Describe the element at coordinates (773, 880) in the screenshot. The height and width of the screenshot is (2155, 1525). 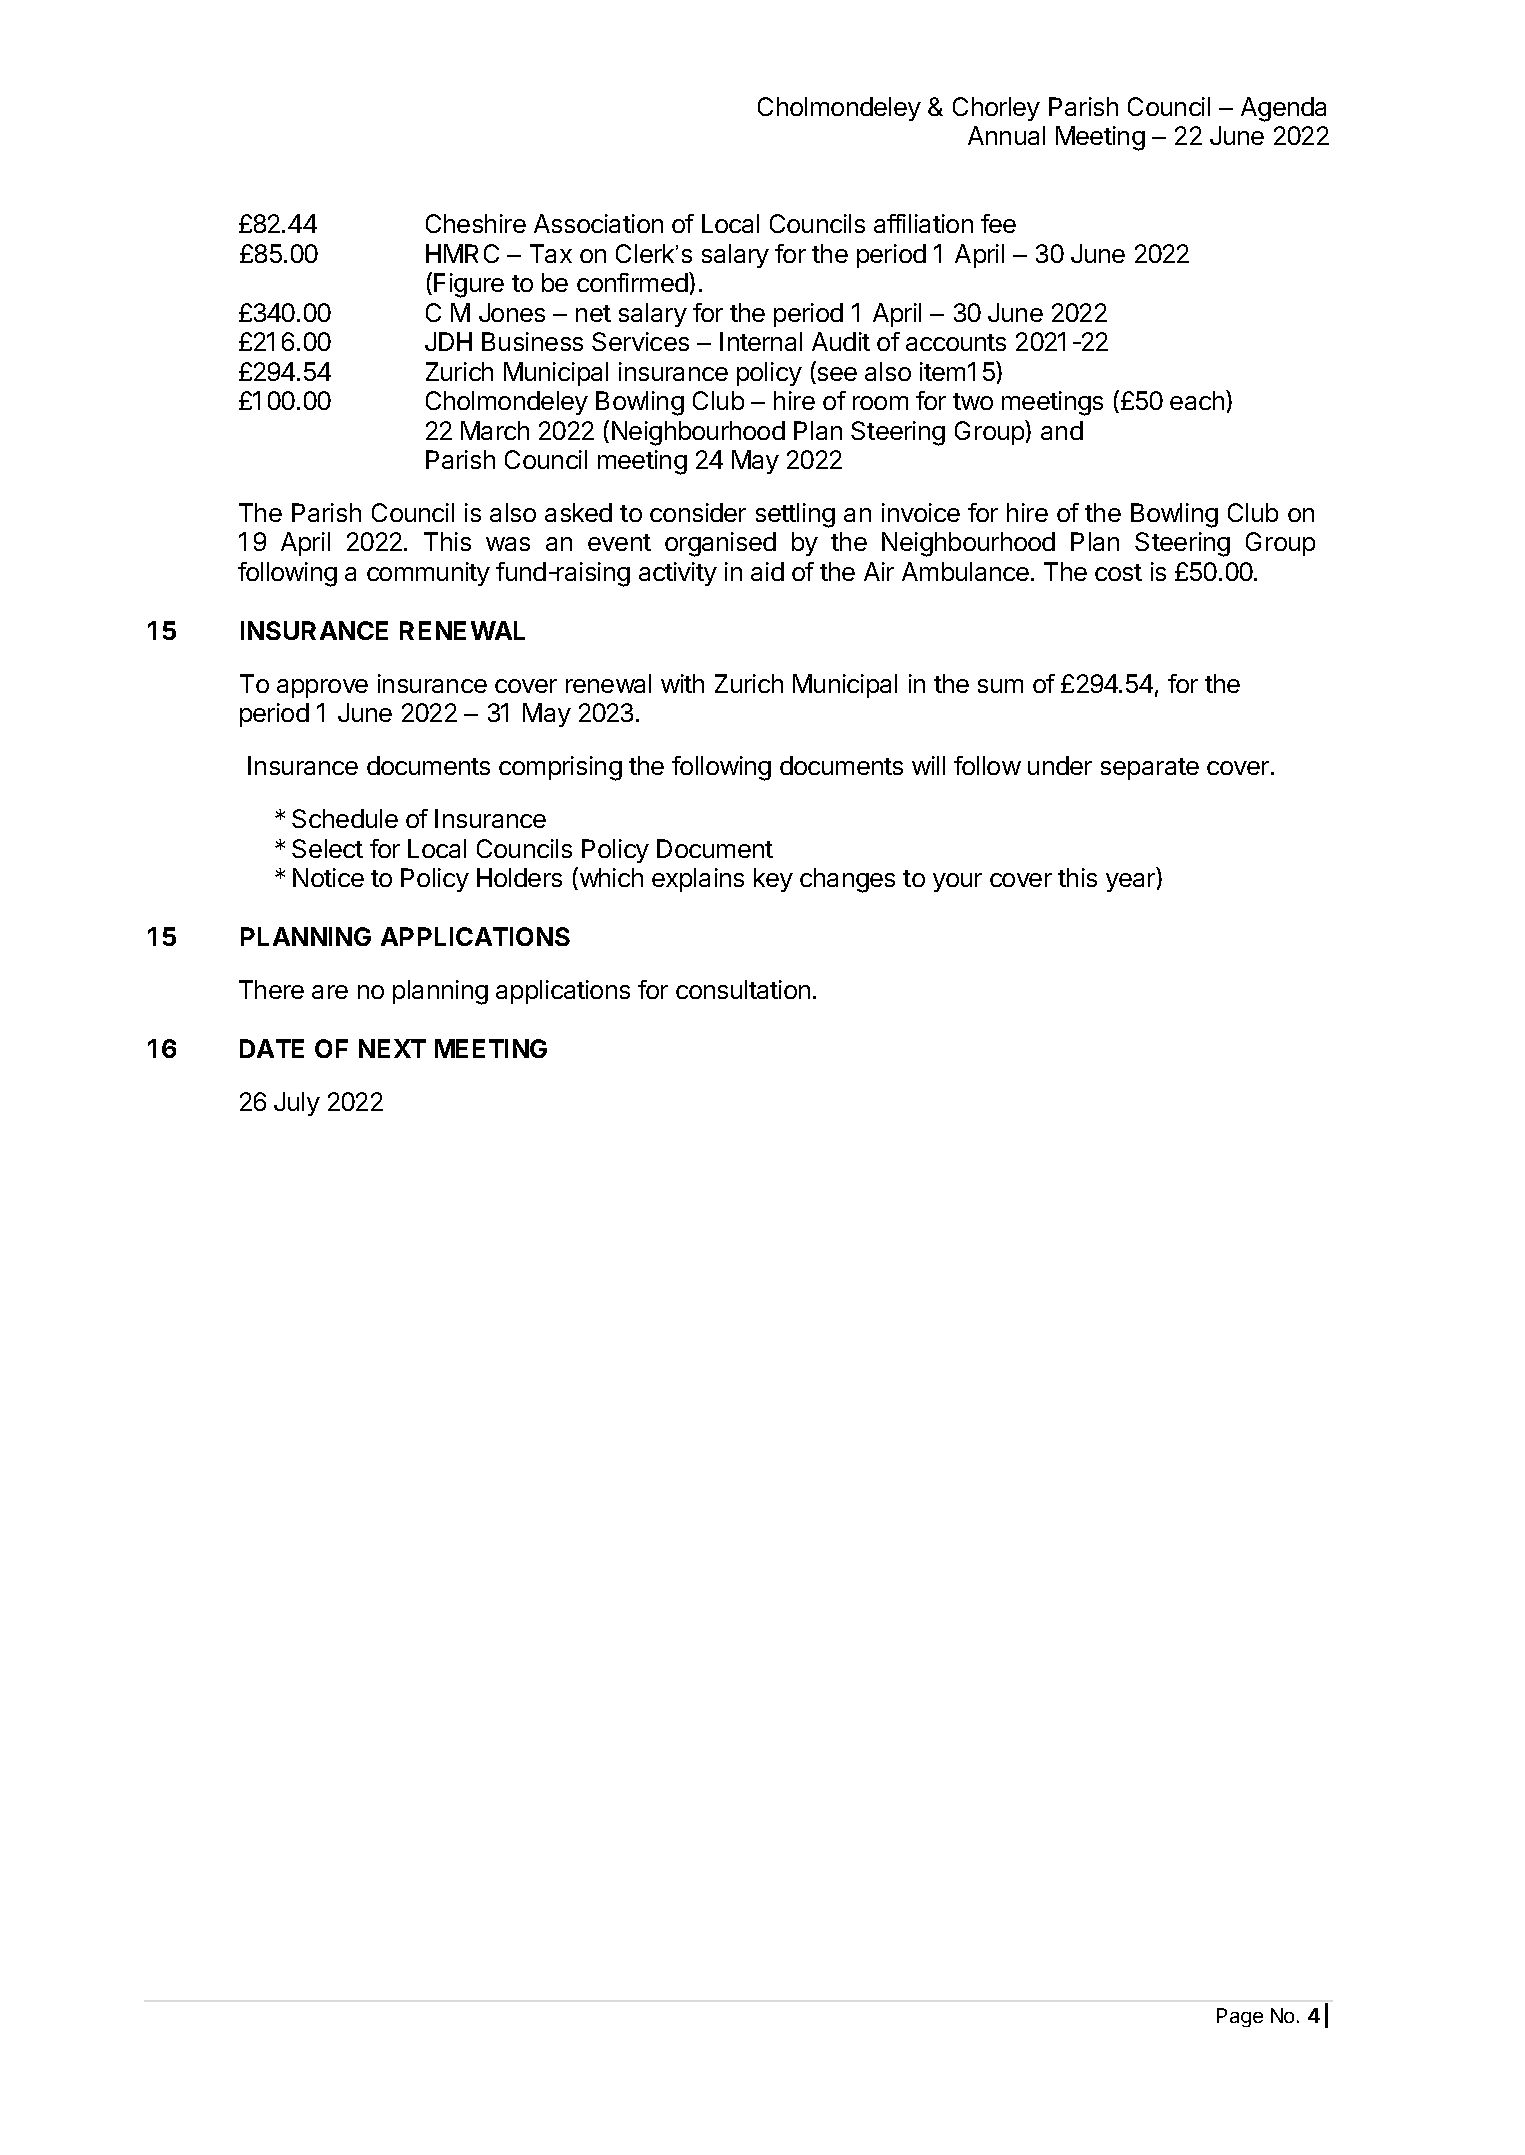
I see `key` at that location.
